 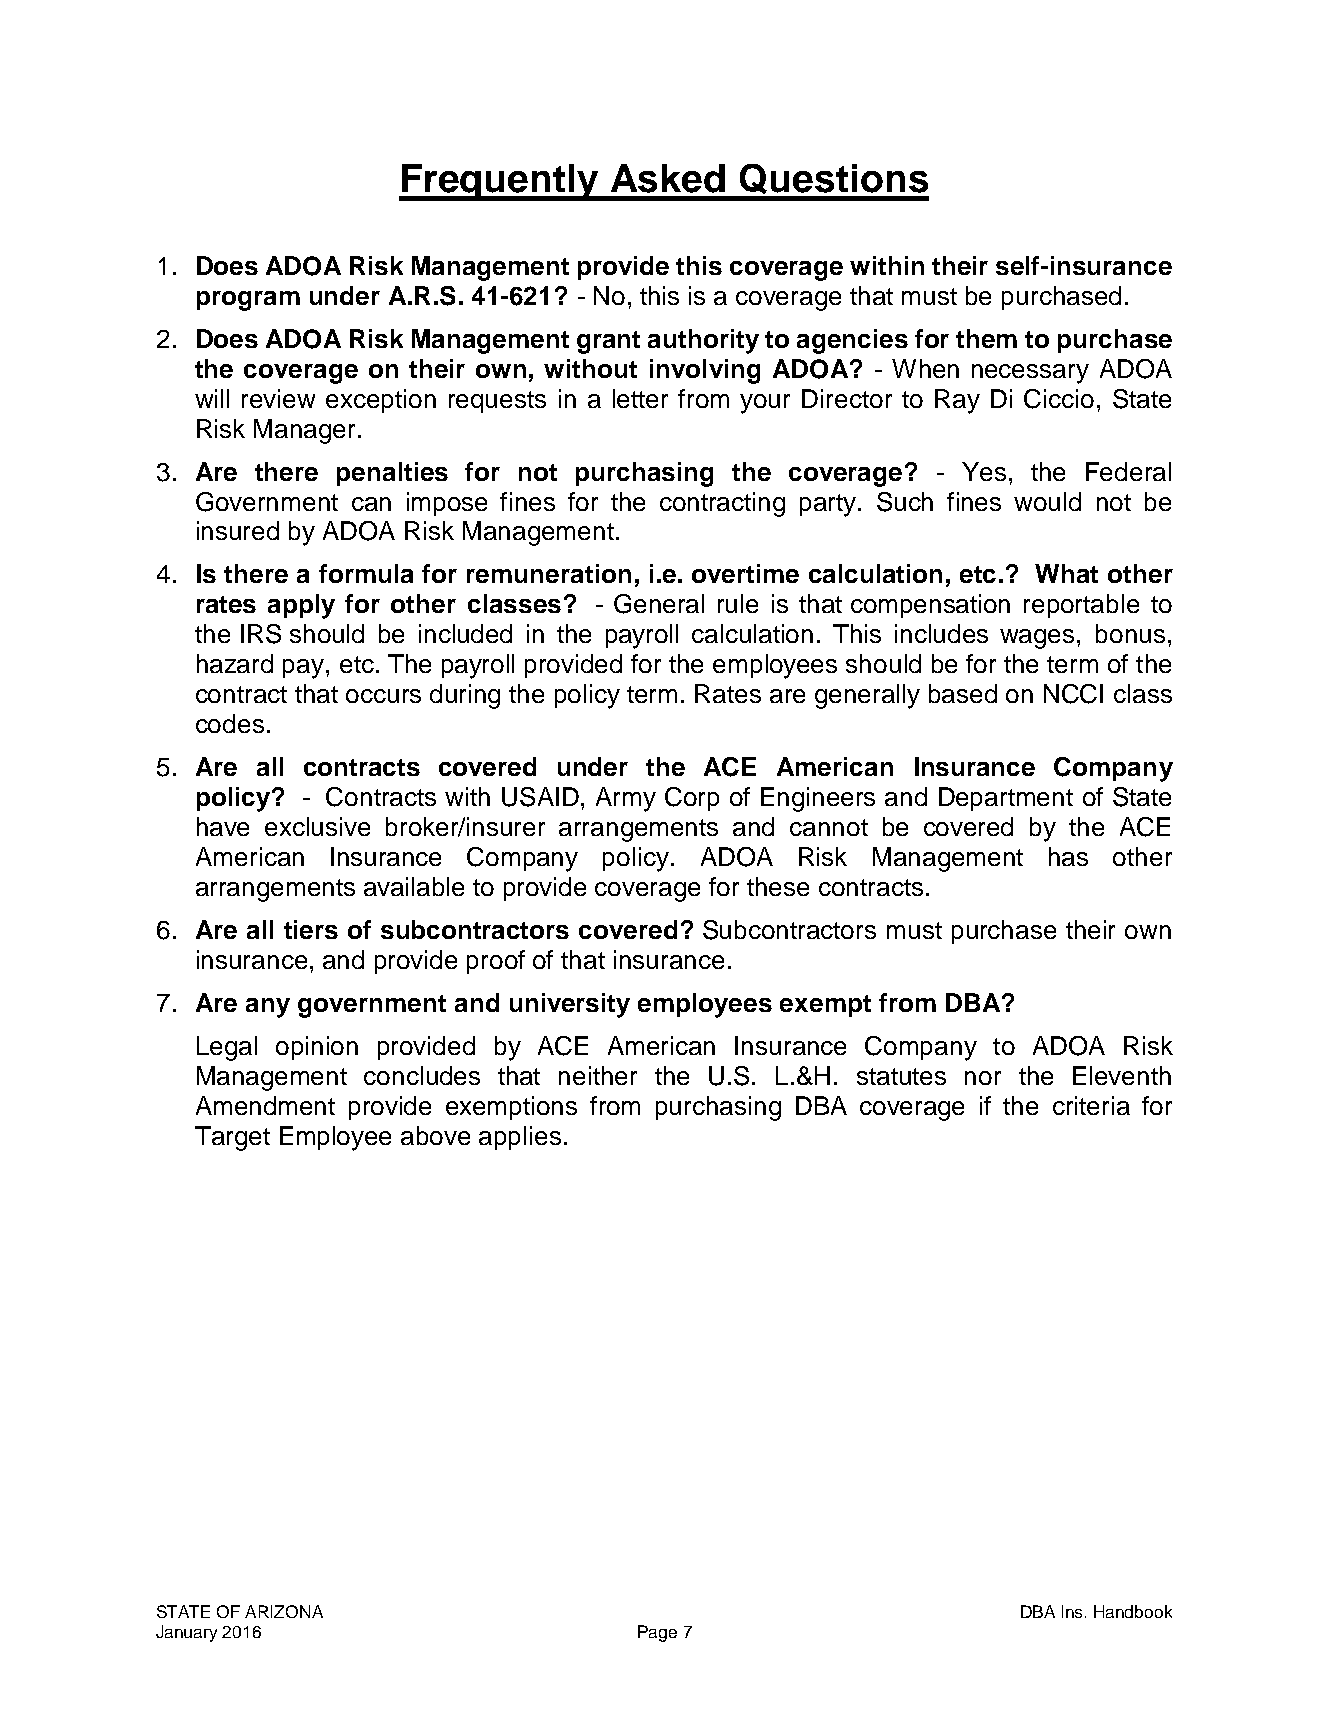 What do you see at coordinates (248, 301) in the screenshot?
I see `program` at bounding box center [248, 301].
